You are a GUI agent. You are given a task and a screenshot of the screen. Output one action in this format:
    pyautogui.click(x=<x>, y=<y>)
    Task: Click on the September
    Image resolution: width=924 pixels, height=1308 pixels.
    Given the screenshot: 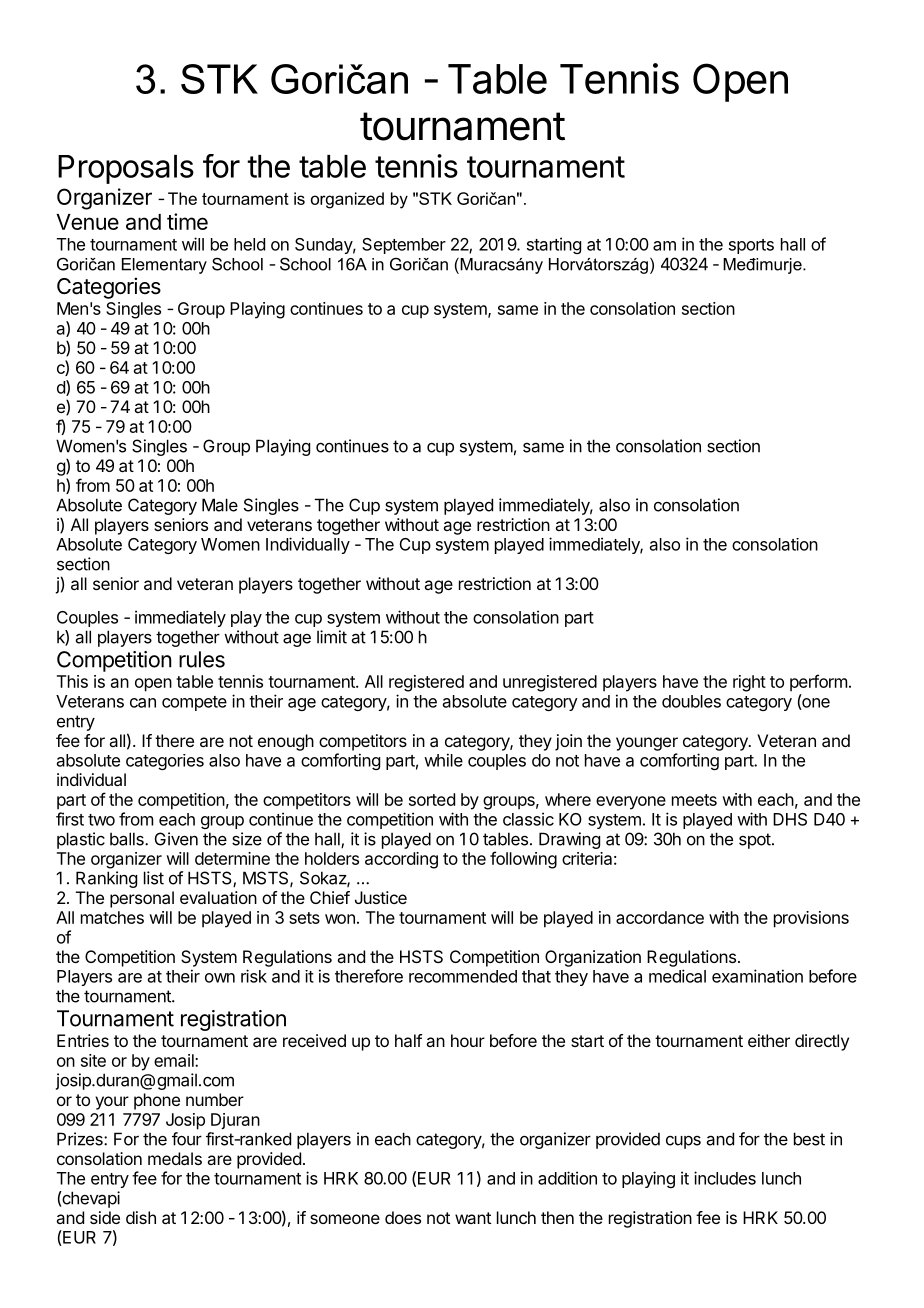 What is the action you would take?
    pyautogui.click(x=404, y=246)
